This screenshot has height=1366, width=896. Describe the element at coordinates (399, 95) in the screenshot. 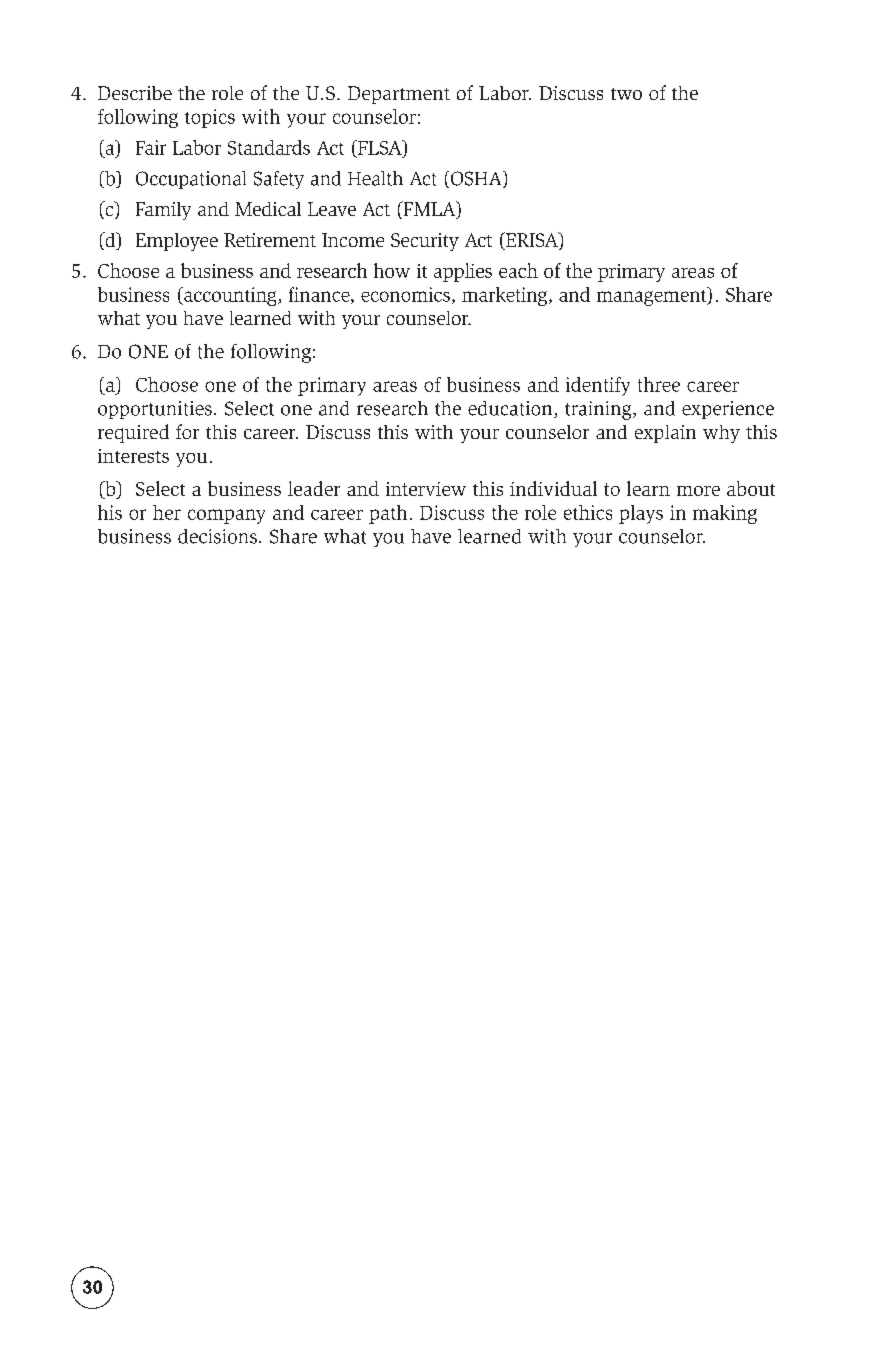

I see `Department` at that location.
